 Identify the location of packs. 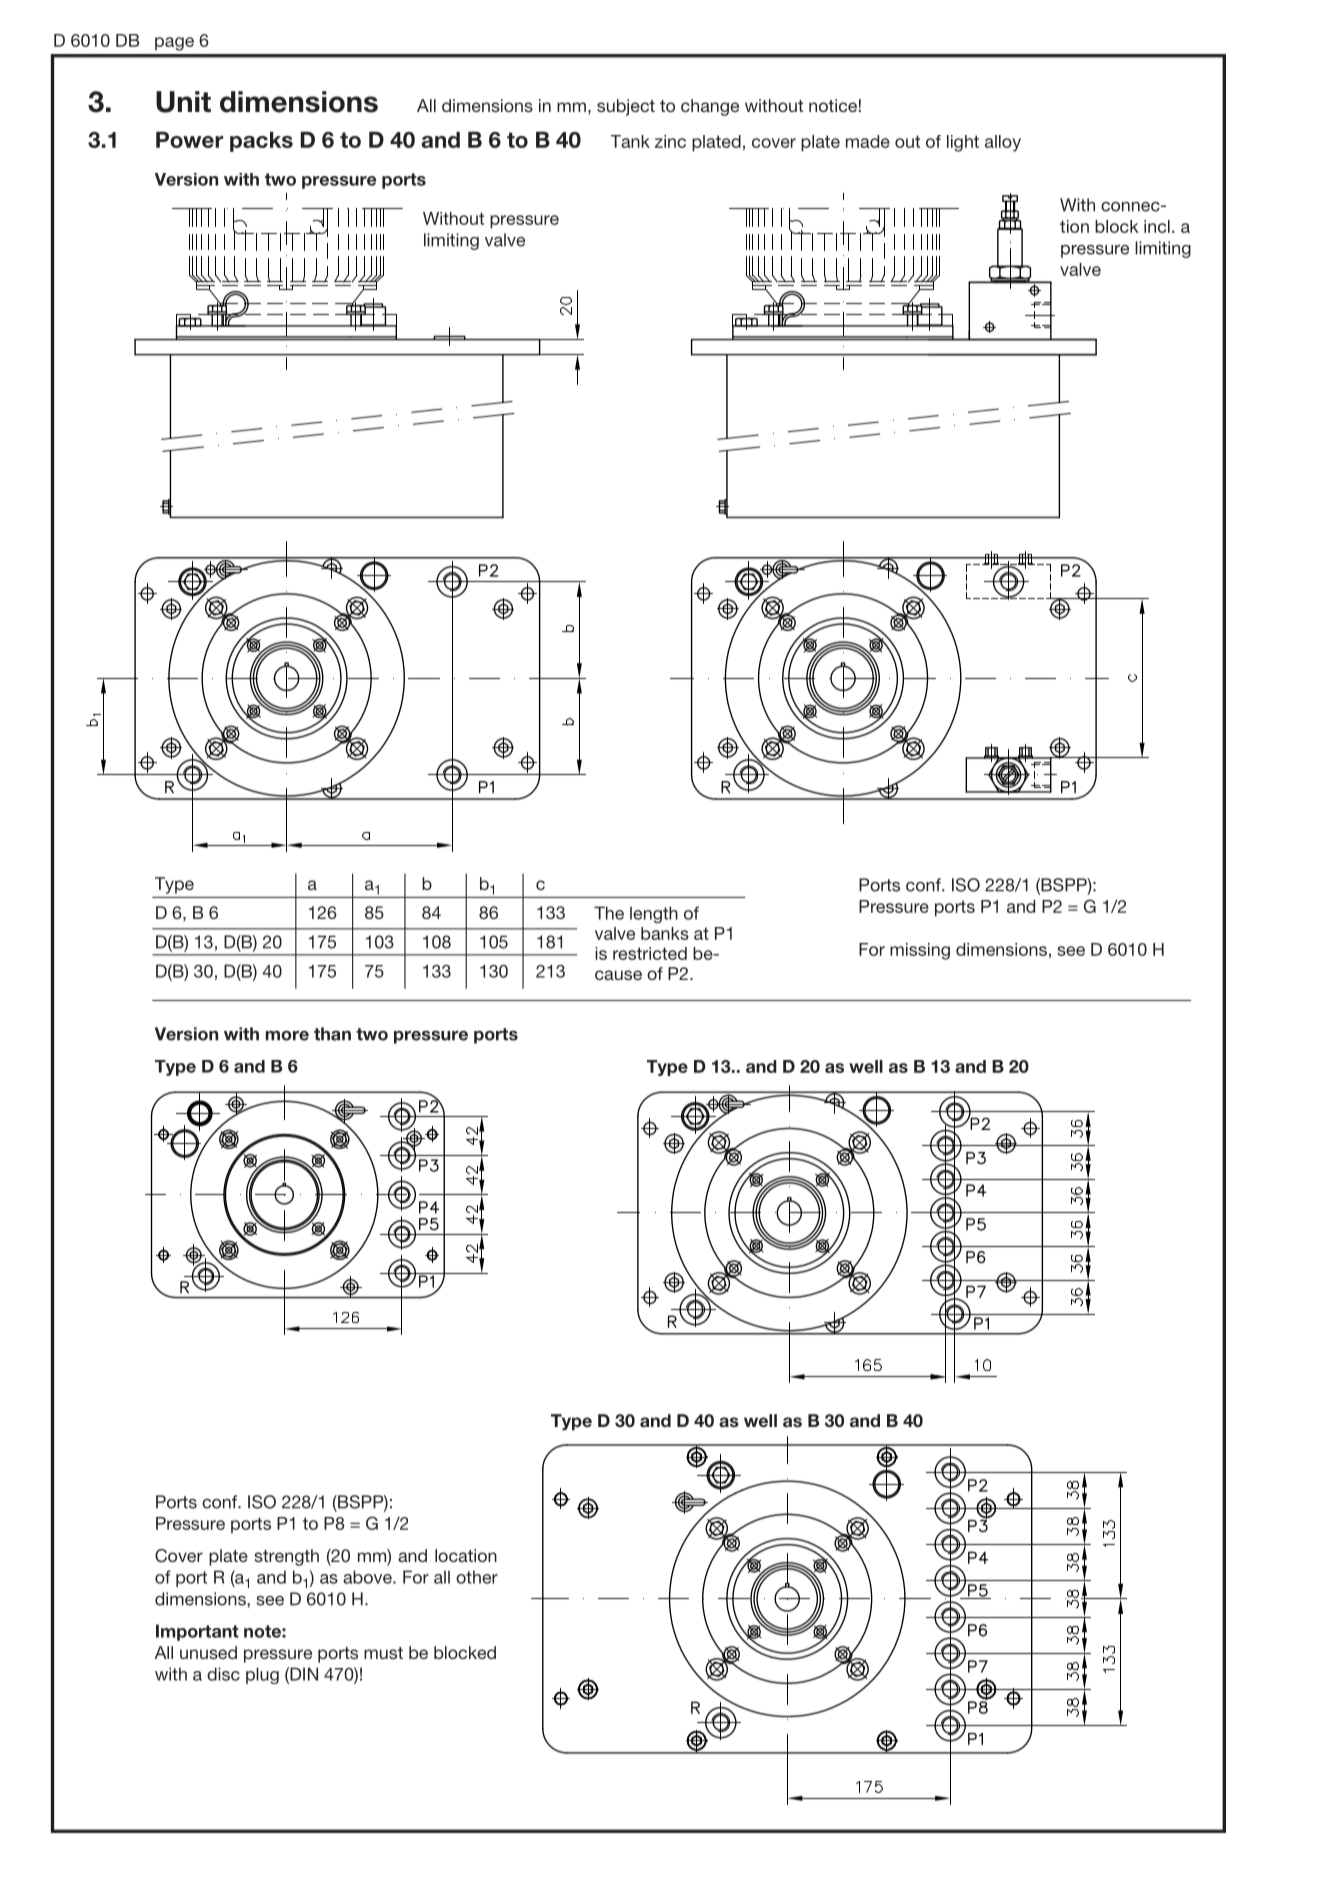
(261, 141).
